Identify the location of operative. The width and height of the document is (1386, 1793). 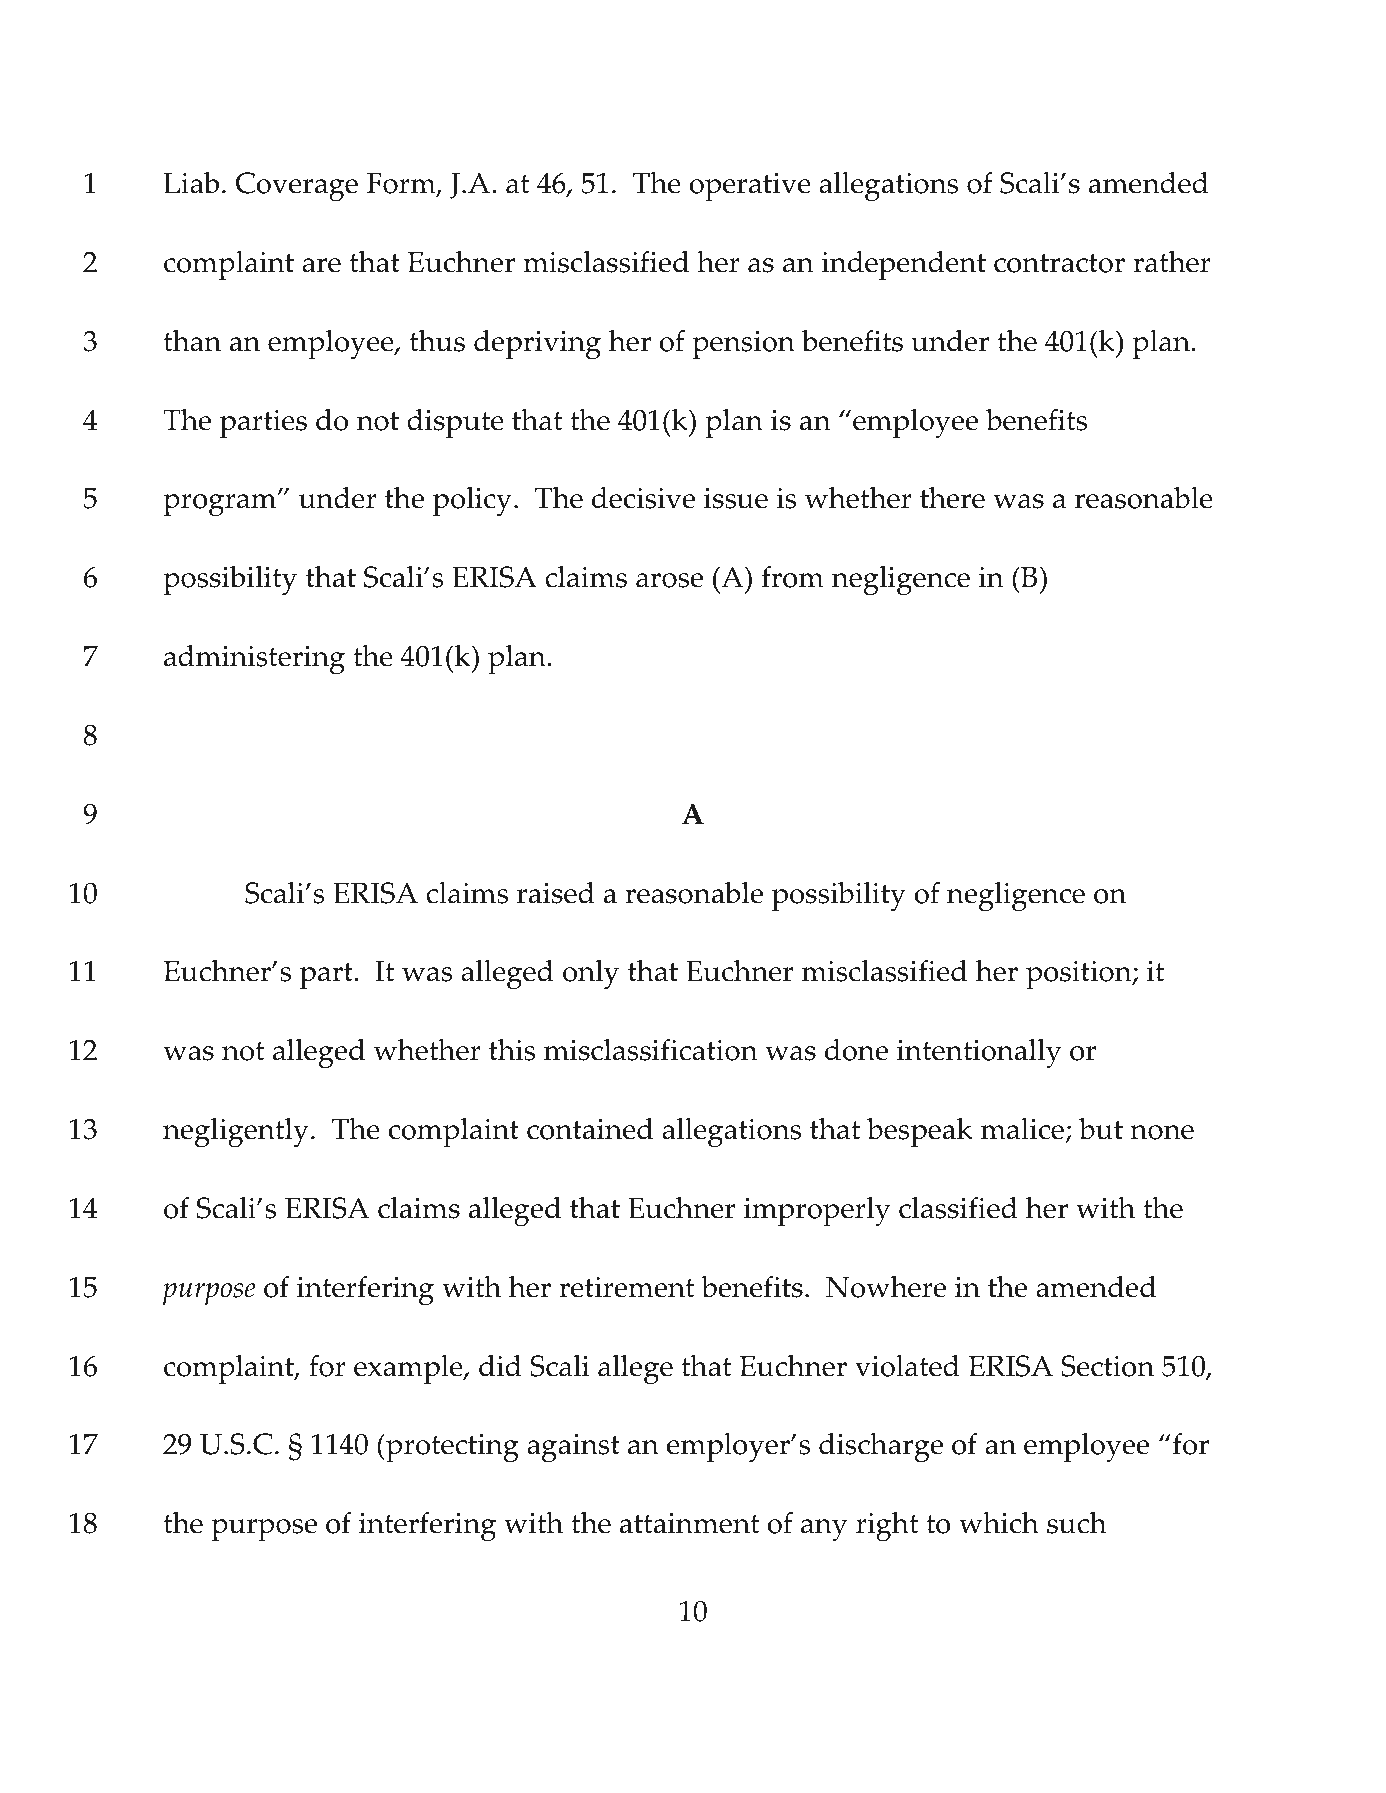
(750, 187).
